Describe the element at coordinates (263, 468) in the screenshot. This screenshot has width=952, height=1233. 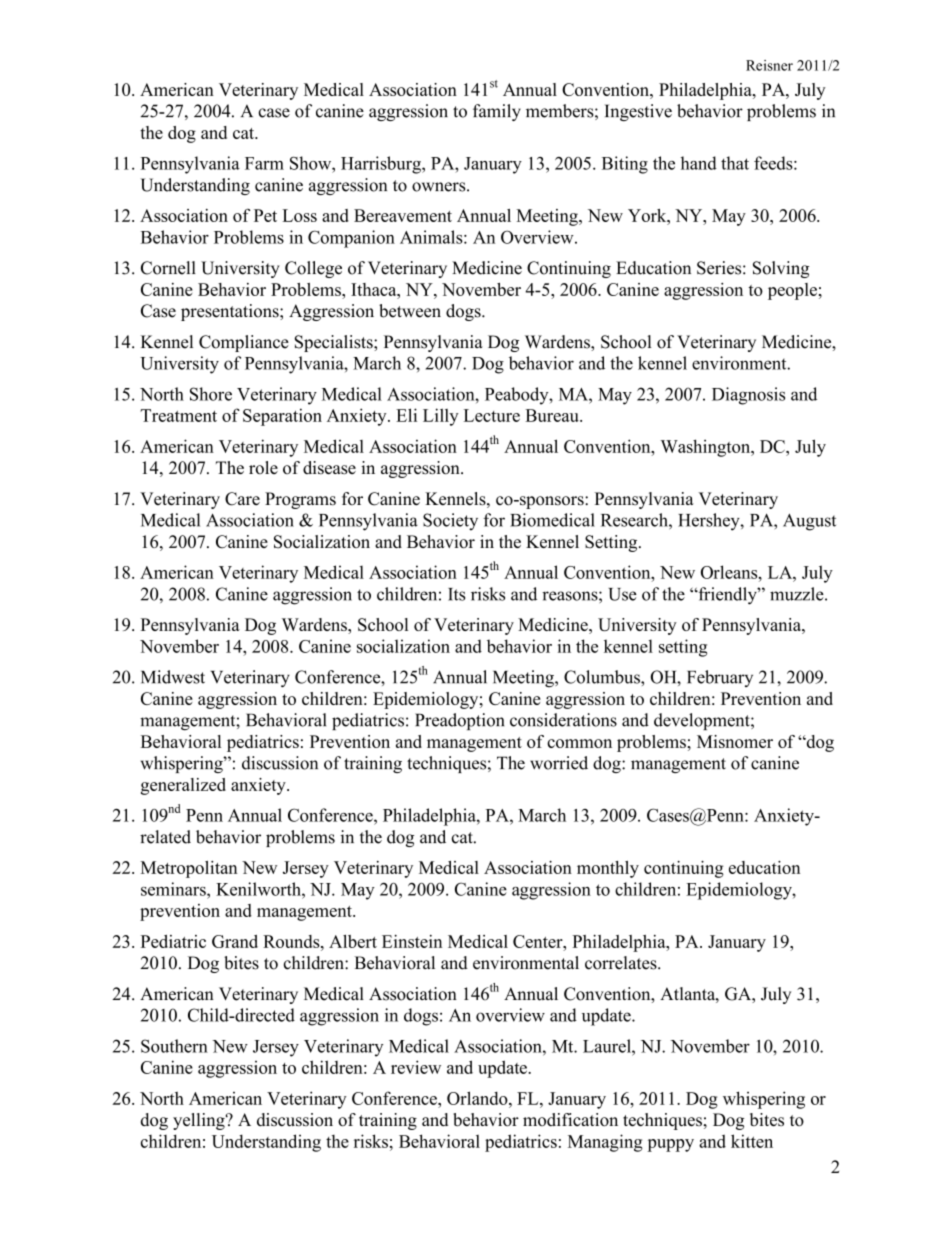
I see `role` at that location.
